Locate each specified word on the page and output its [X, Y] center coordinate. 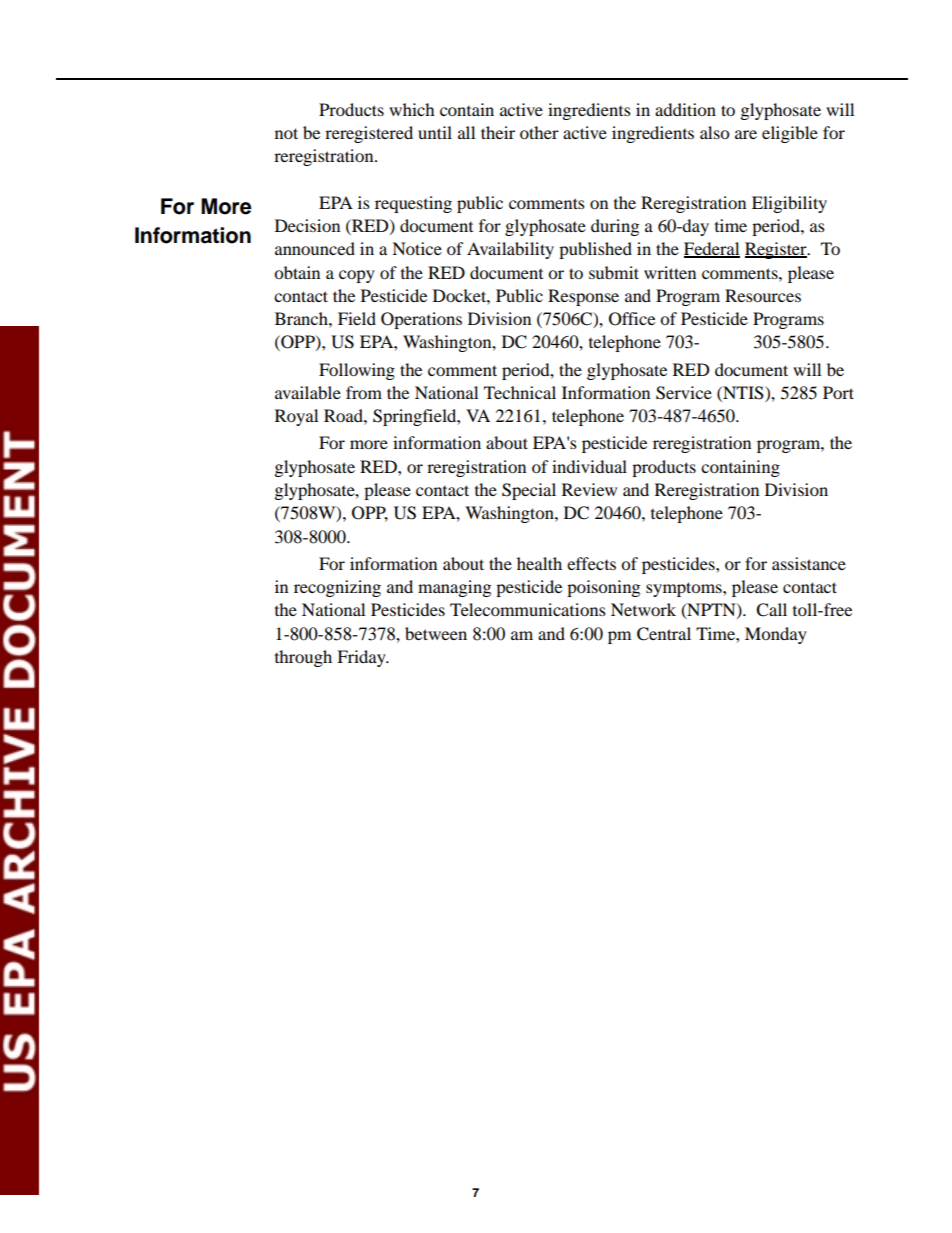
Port [838, 392]
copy [357, 276]
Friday [362, 658]
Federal [712, 250]
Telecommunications [528, 609]
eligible [790, 134]
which [412, 109]
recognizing [337, 588]
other [539, 132]
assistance [809, 563]
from [364, 392]
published [595, 250]
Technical [520, 392]
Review [589, 489]
